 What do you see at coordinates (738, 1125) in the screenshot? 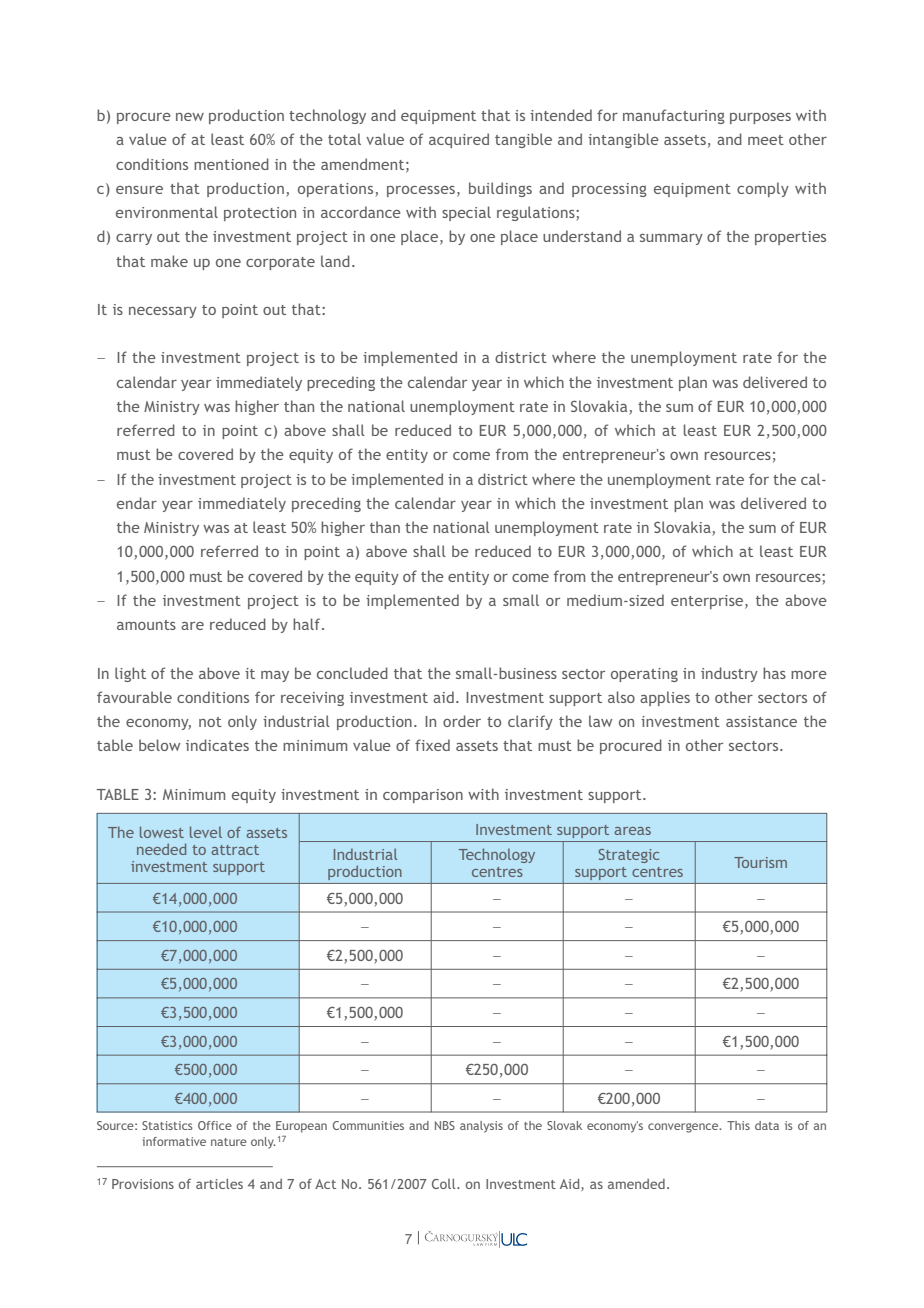
I see `This` at bounding box center [738, 1125].
